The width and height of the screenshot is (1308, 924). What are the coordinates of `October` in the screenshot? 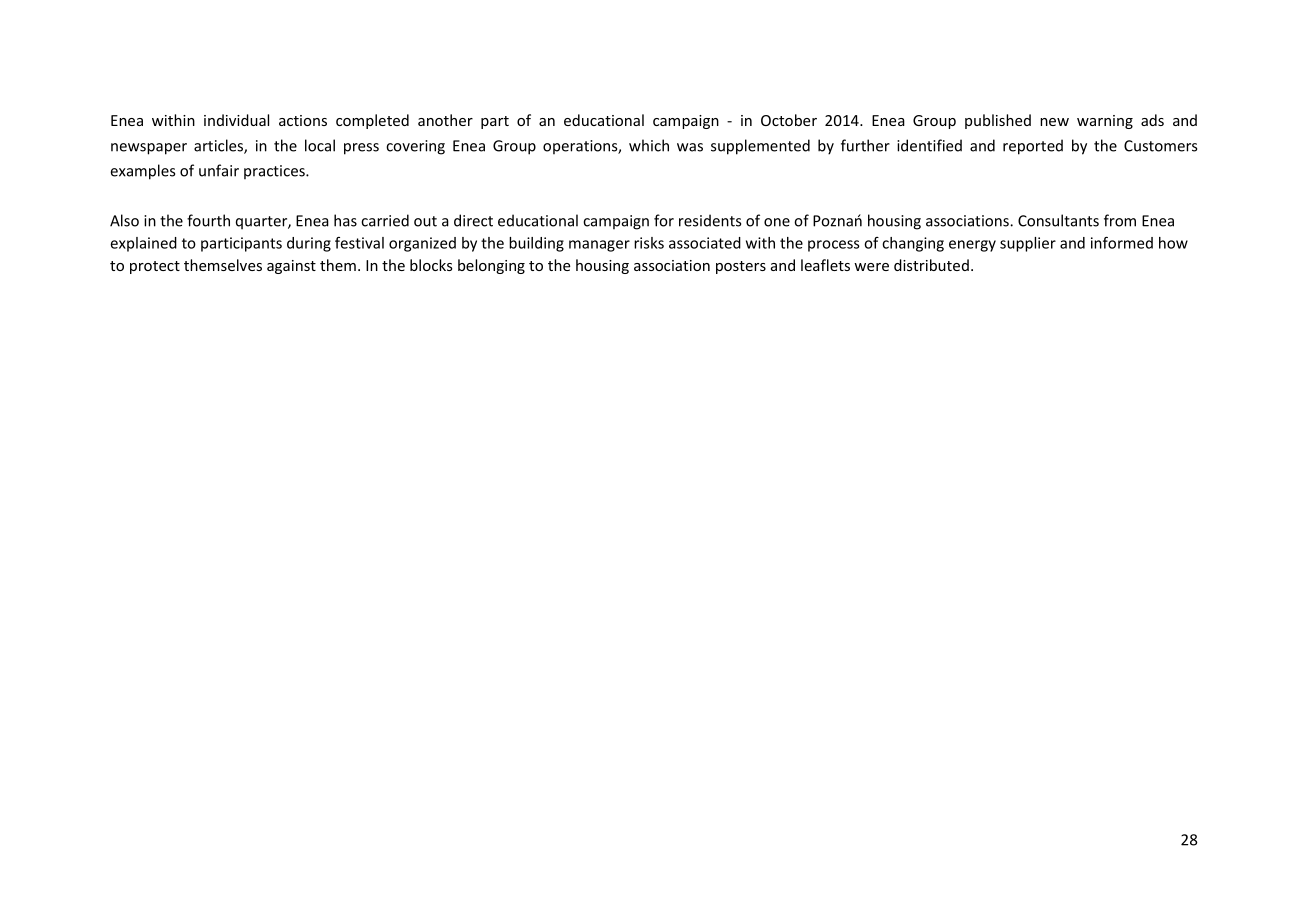 It's located at (789, 120).
